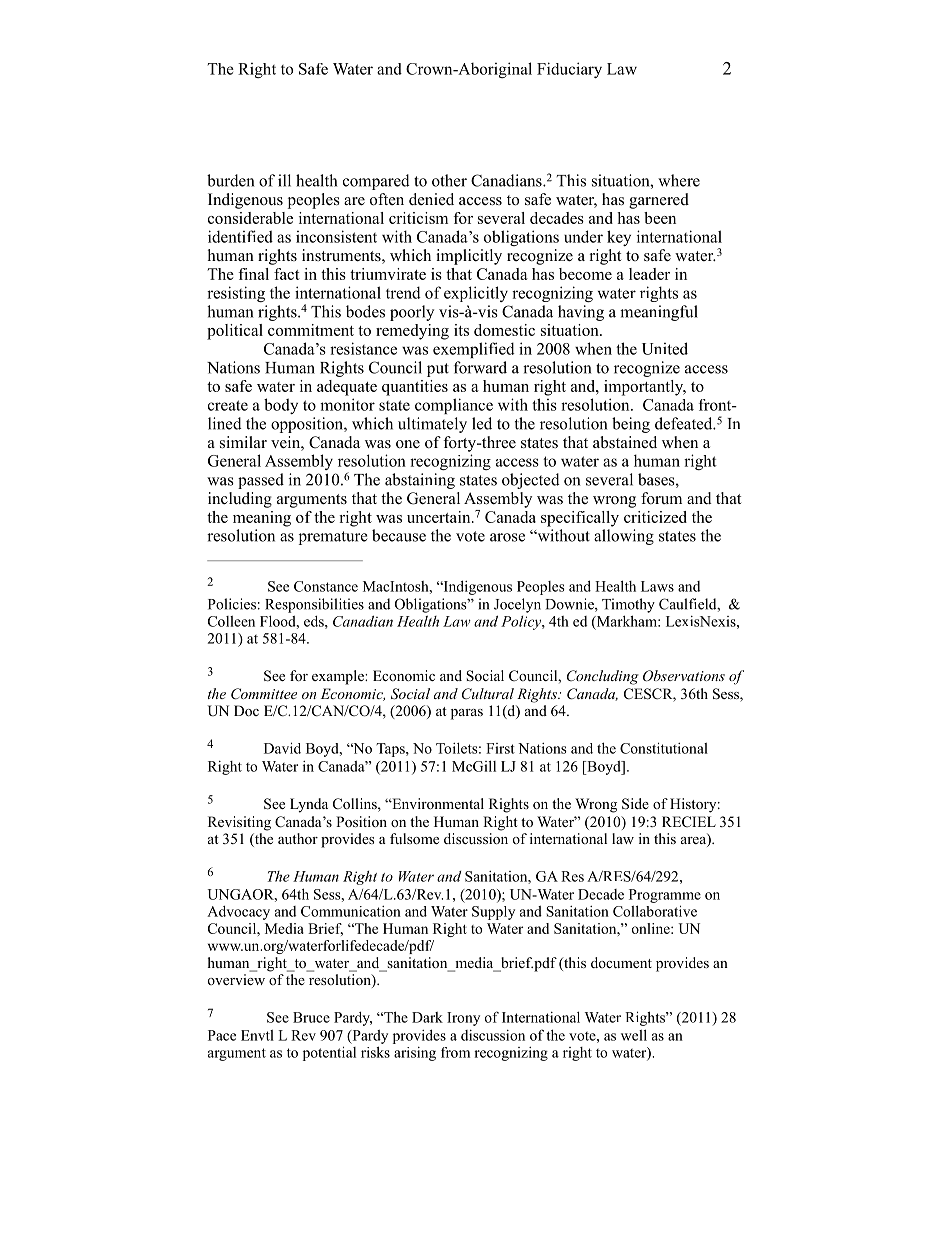 This screenshot has height=1233, width=952. What do you see at coordinates (311, 1017) in the screenshot?
I see `Bruce` at bounding box center [311, 1017].
